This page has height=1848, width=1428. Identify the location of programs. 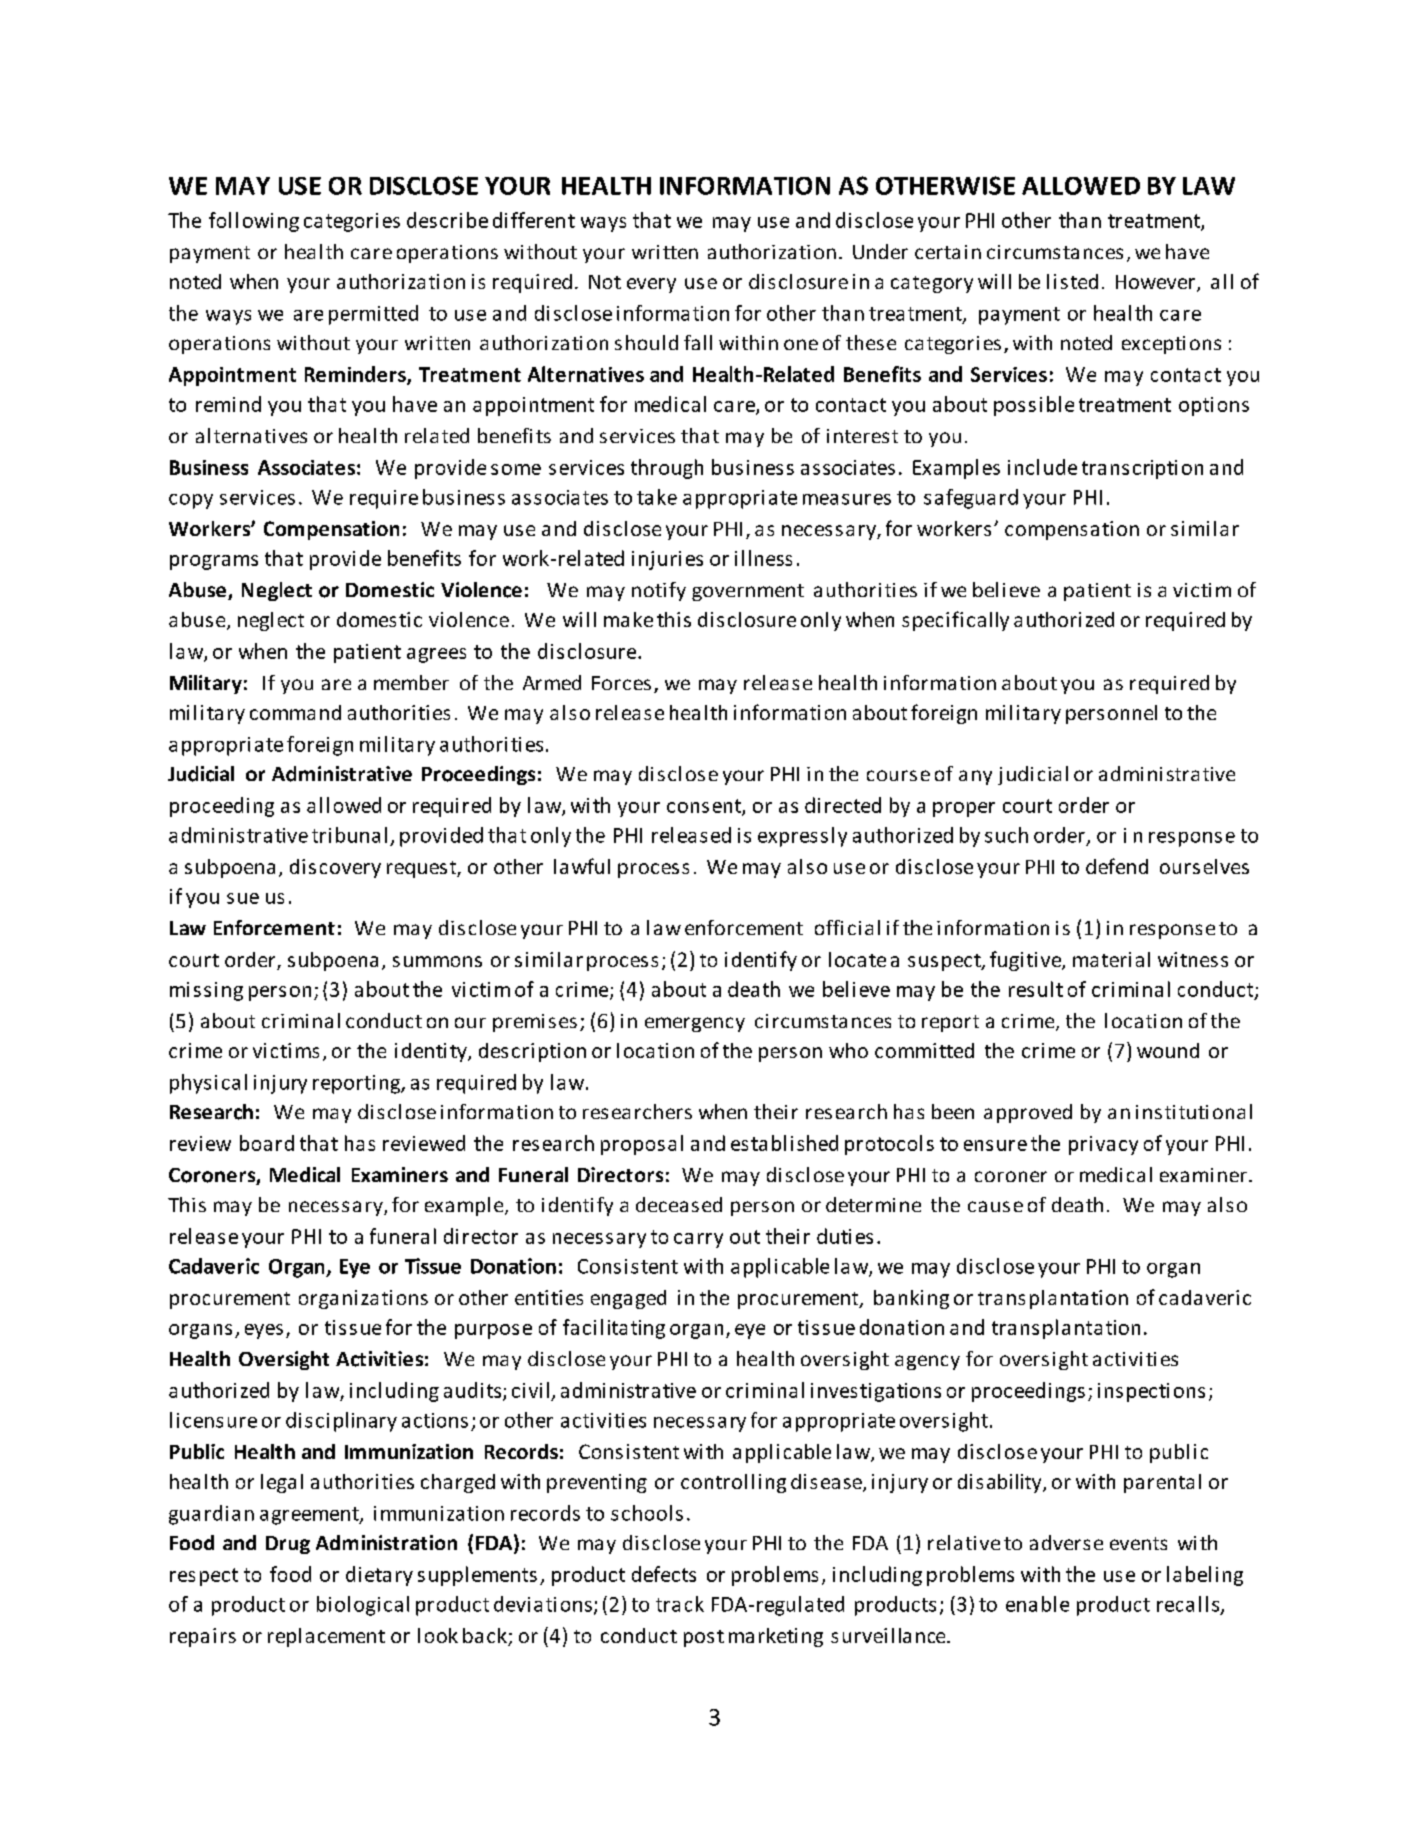
(214, 562).
